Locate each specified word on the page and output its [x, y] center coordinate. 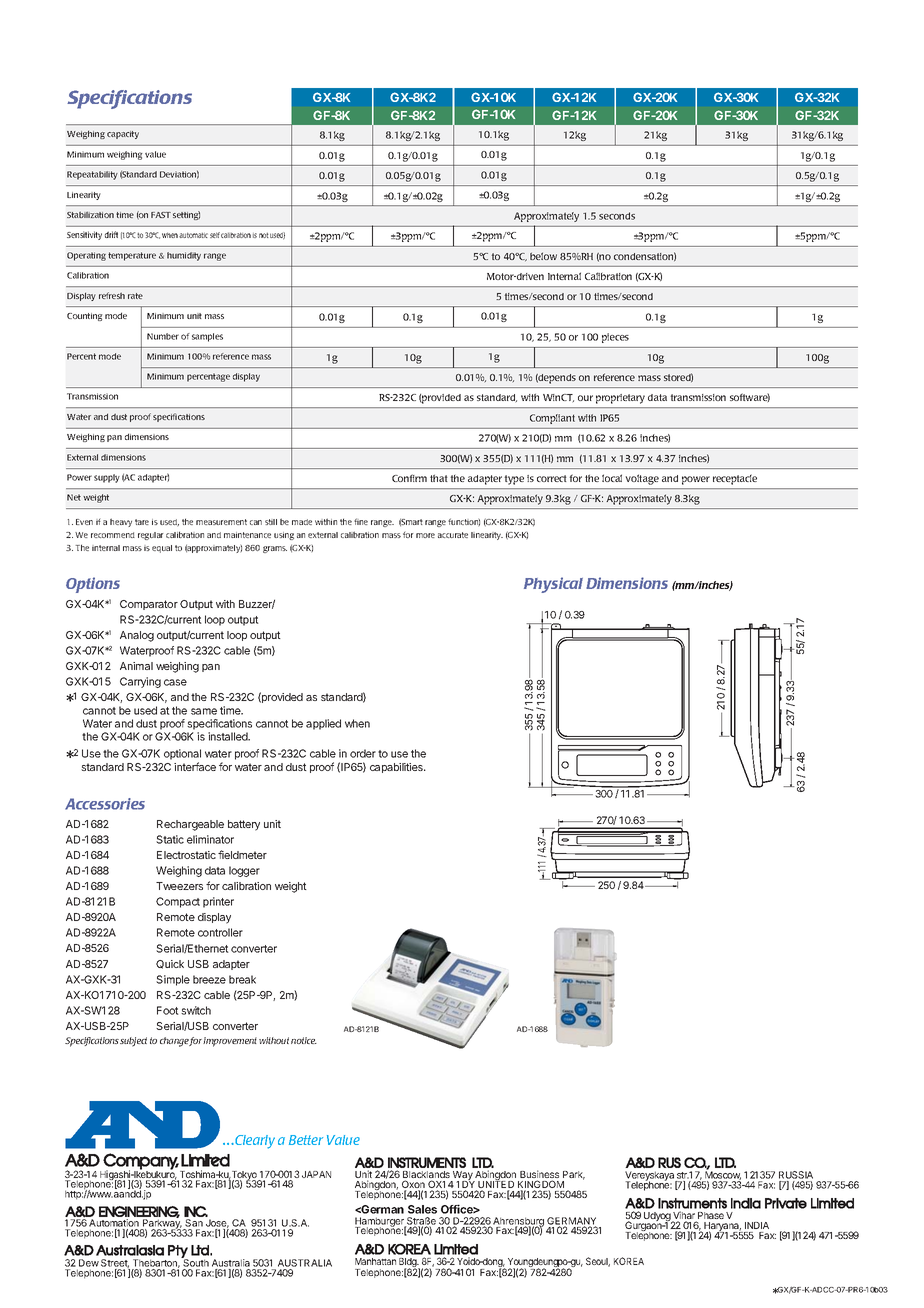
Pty [178, 1252]
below [543, 256]
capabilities [397, 768]
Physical [553, 585]
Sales [422, 1209]
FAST [161, 215]
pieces [615, 338]
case [175, 682]
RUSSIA [796, 1175]
